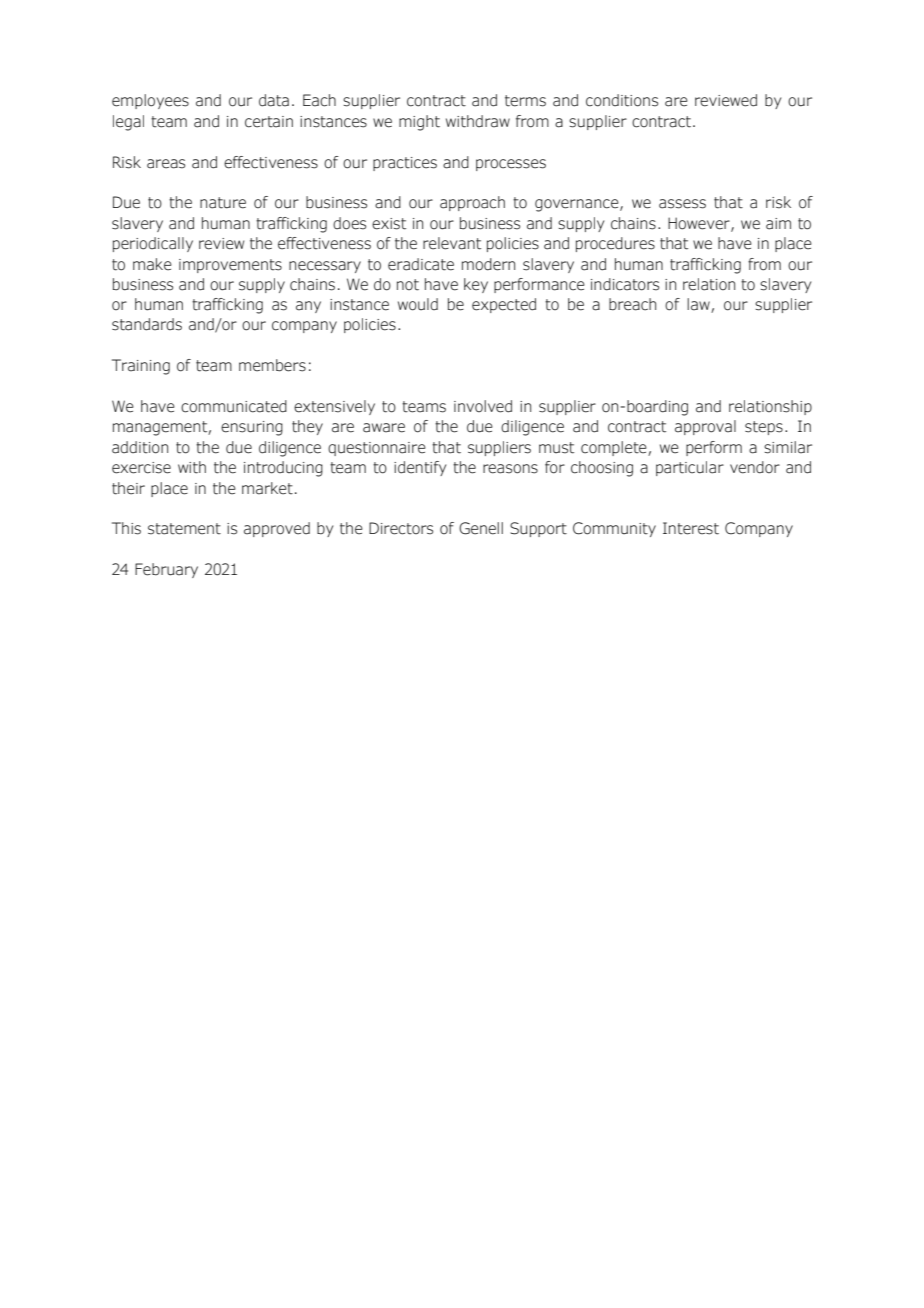  Describe the element at coordinates (223, 203) in the page. I see `nature` at that location.
